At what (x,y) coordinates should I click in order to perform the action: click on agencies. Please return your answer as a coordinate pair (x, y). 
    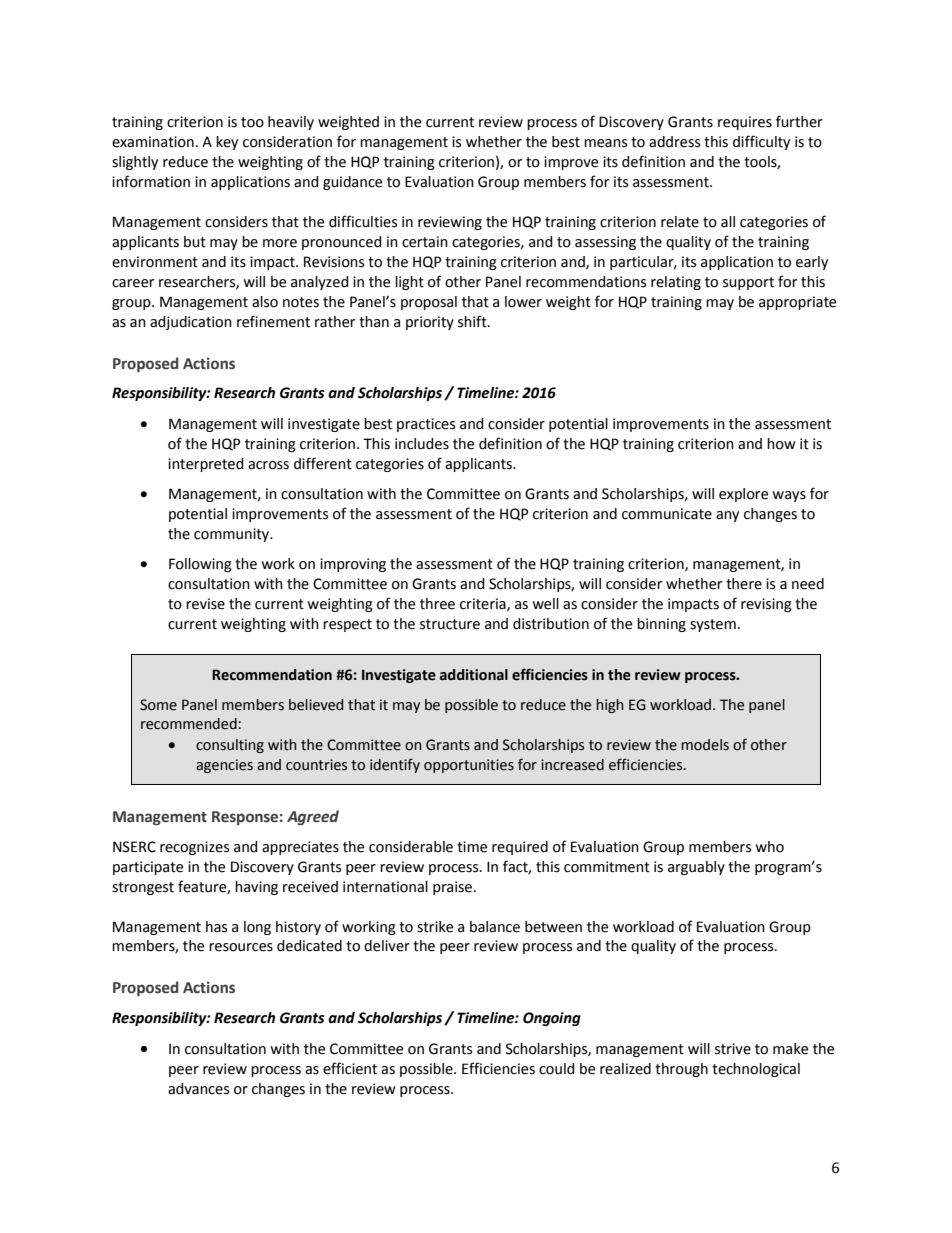
    Looking at the image, I should click on (224, 766).
